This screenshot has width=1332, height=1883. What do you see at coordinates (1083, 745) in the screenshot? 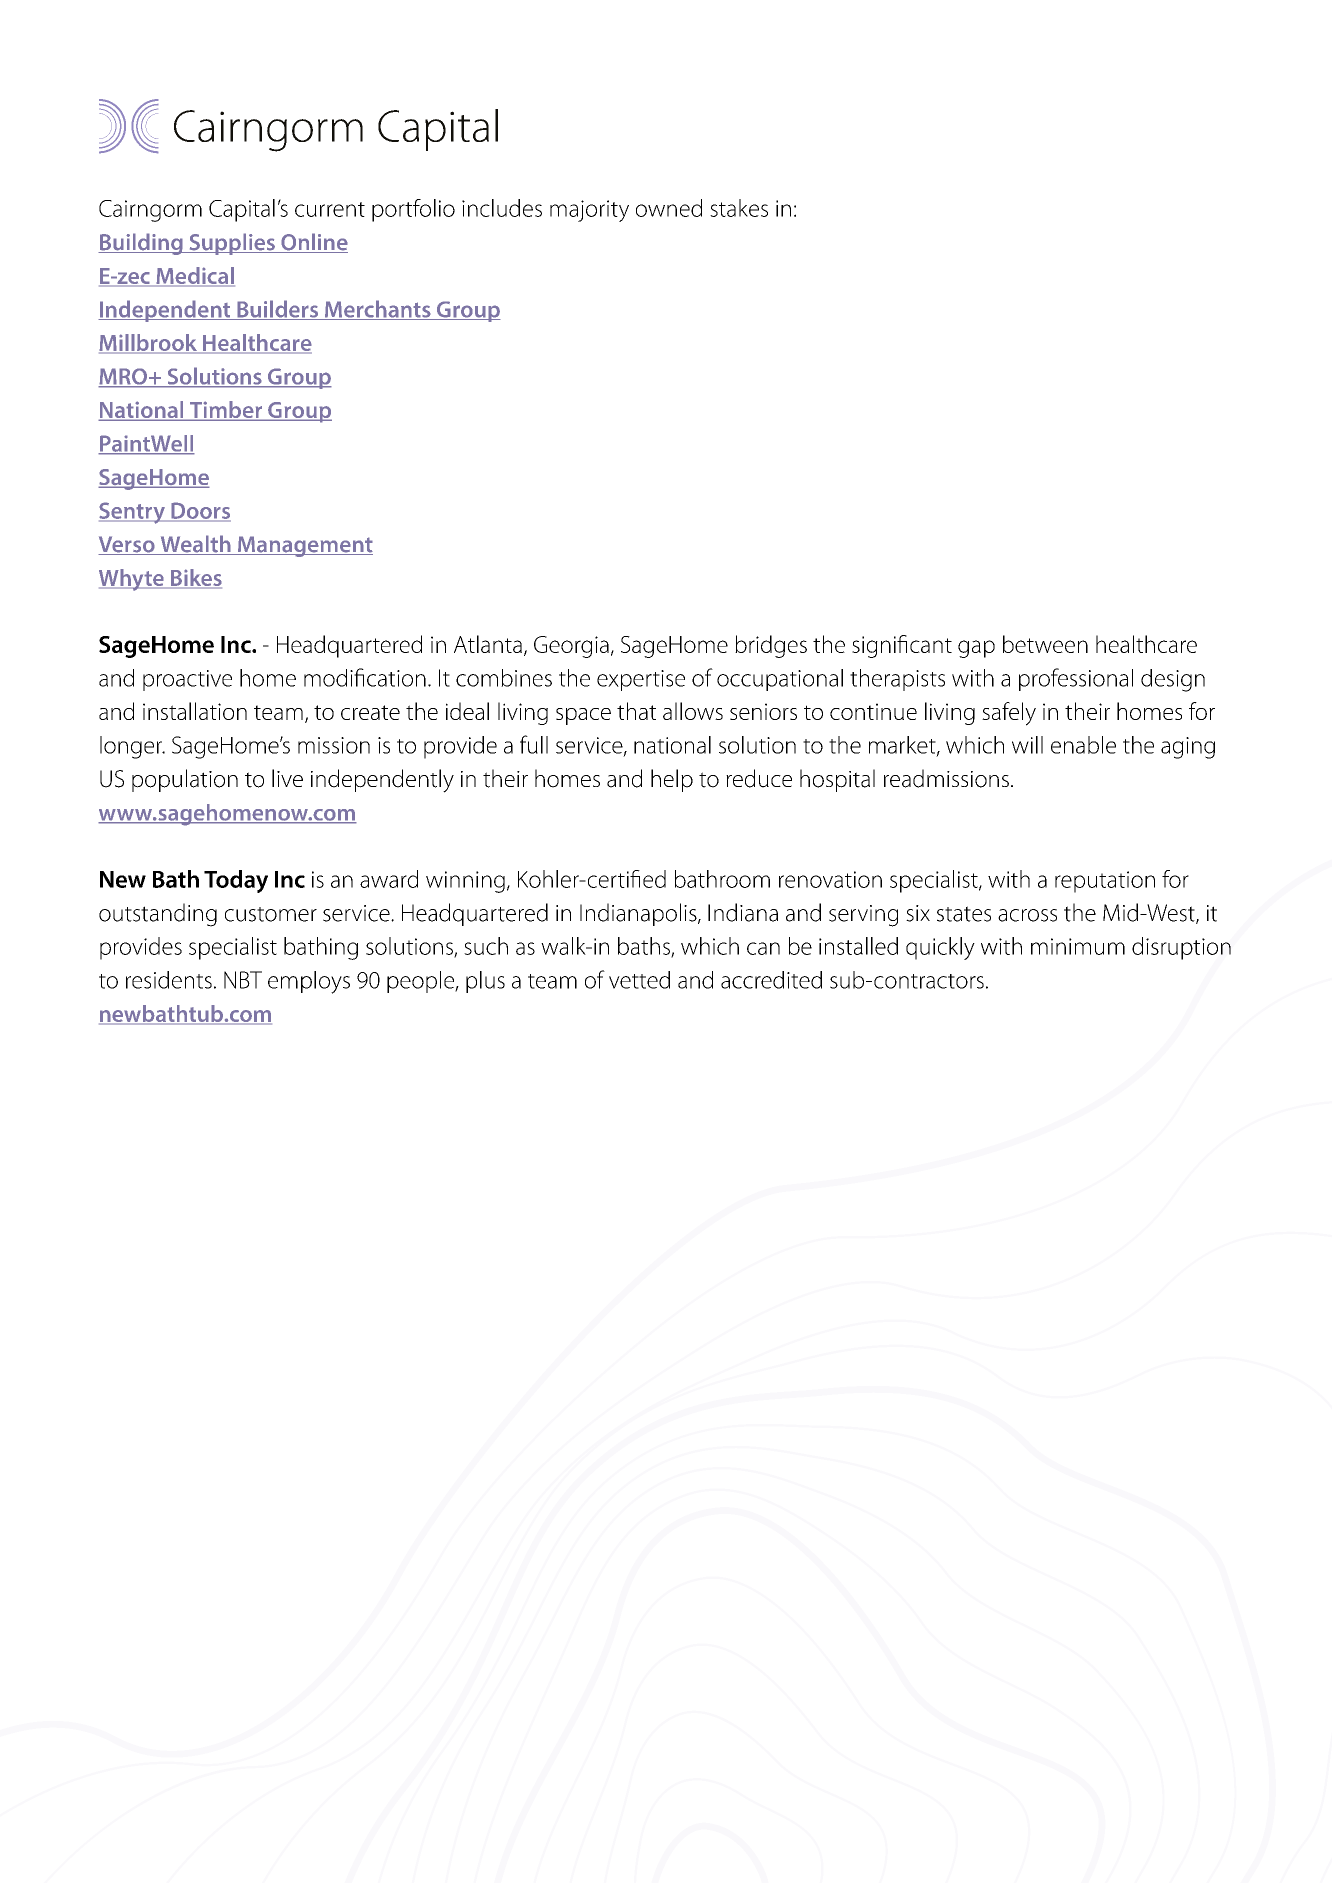
I see `enable` at bounding box center [1083, 745].
